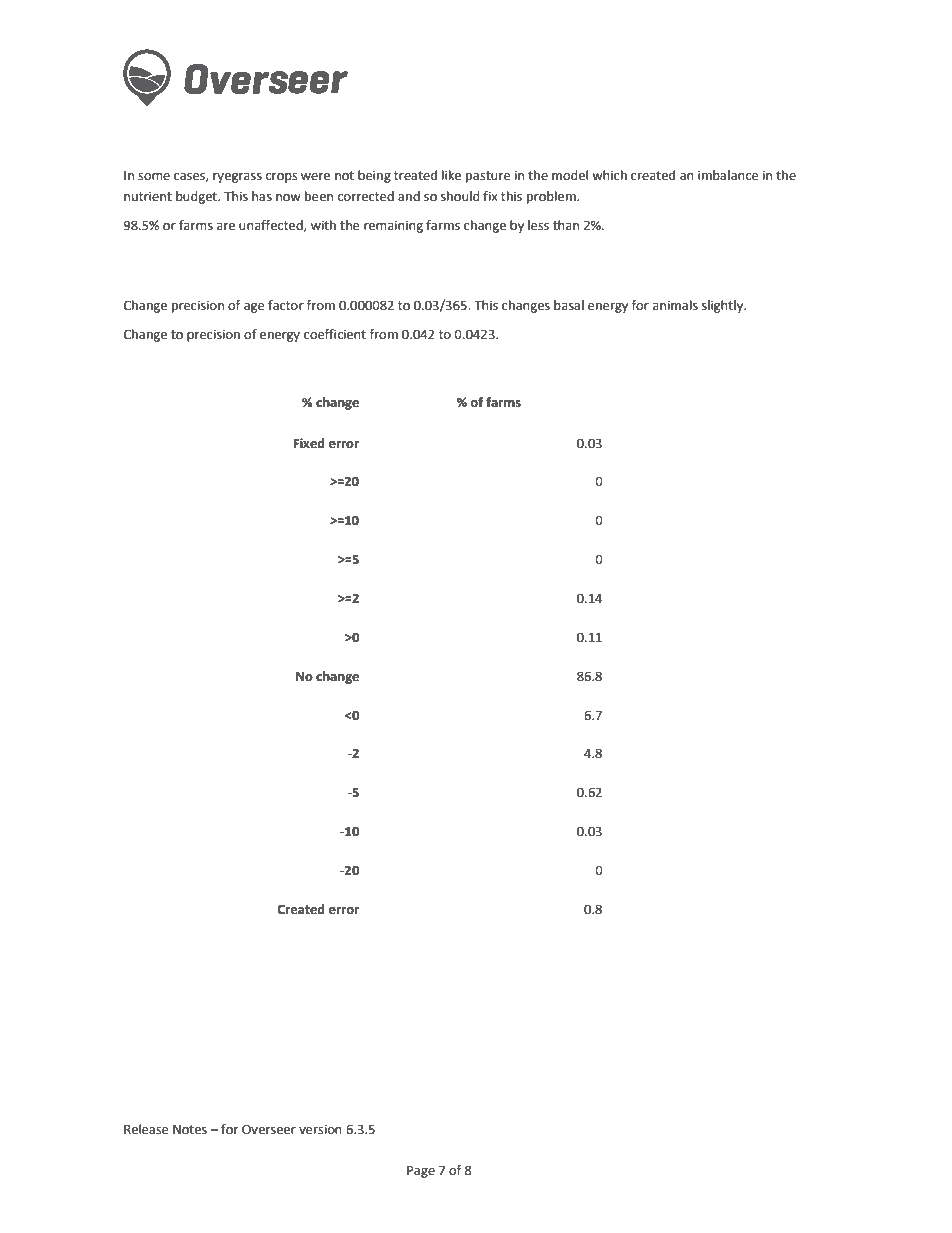  What do you see at coordinates (269, 1129) in the page?
I see `Overseer` at bounding box center [269, 1129].
